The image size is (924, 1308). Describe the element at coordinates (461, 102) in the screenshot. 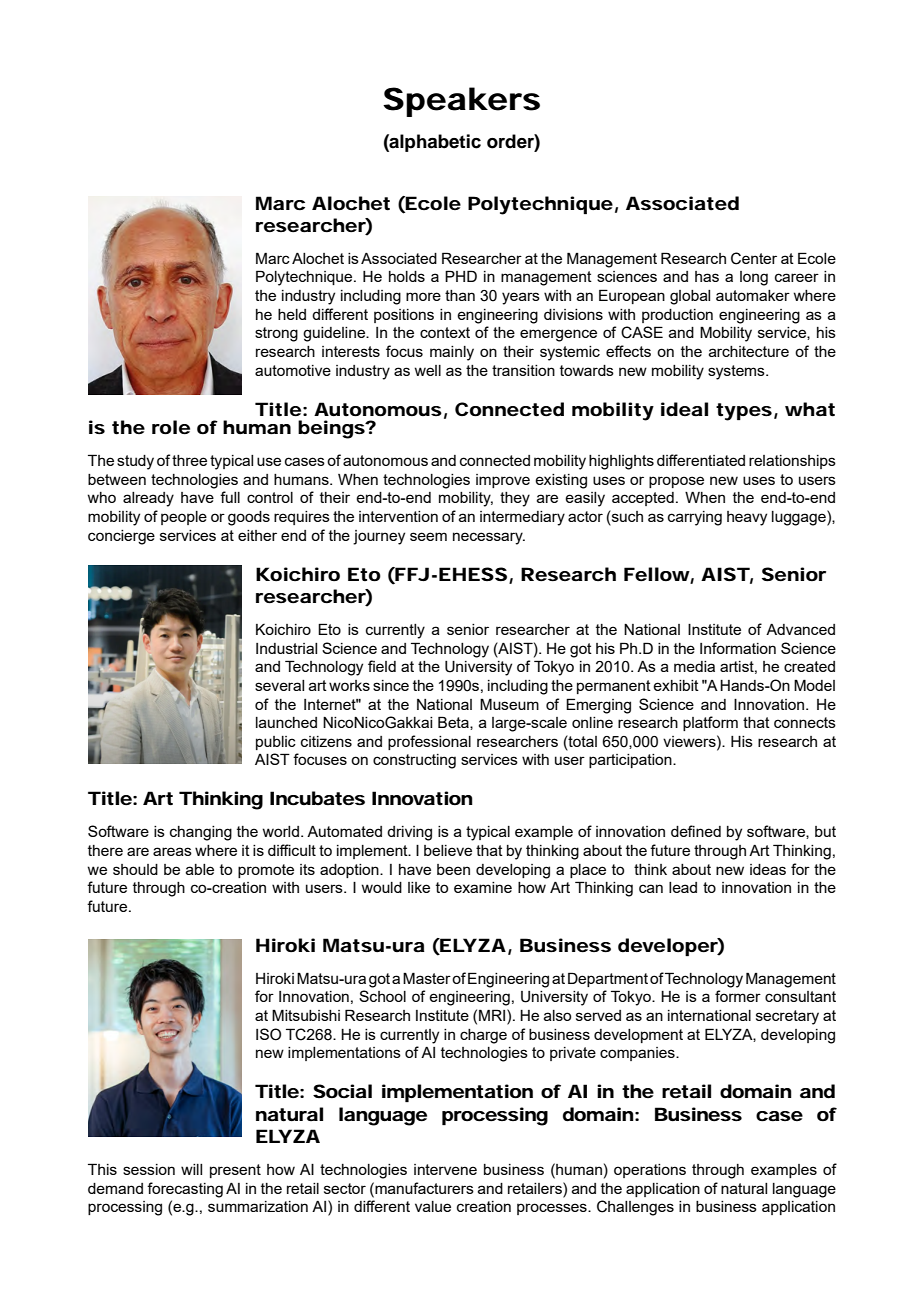

I see `Speakers` at that location.
